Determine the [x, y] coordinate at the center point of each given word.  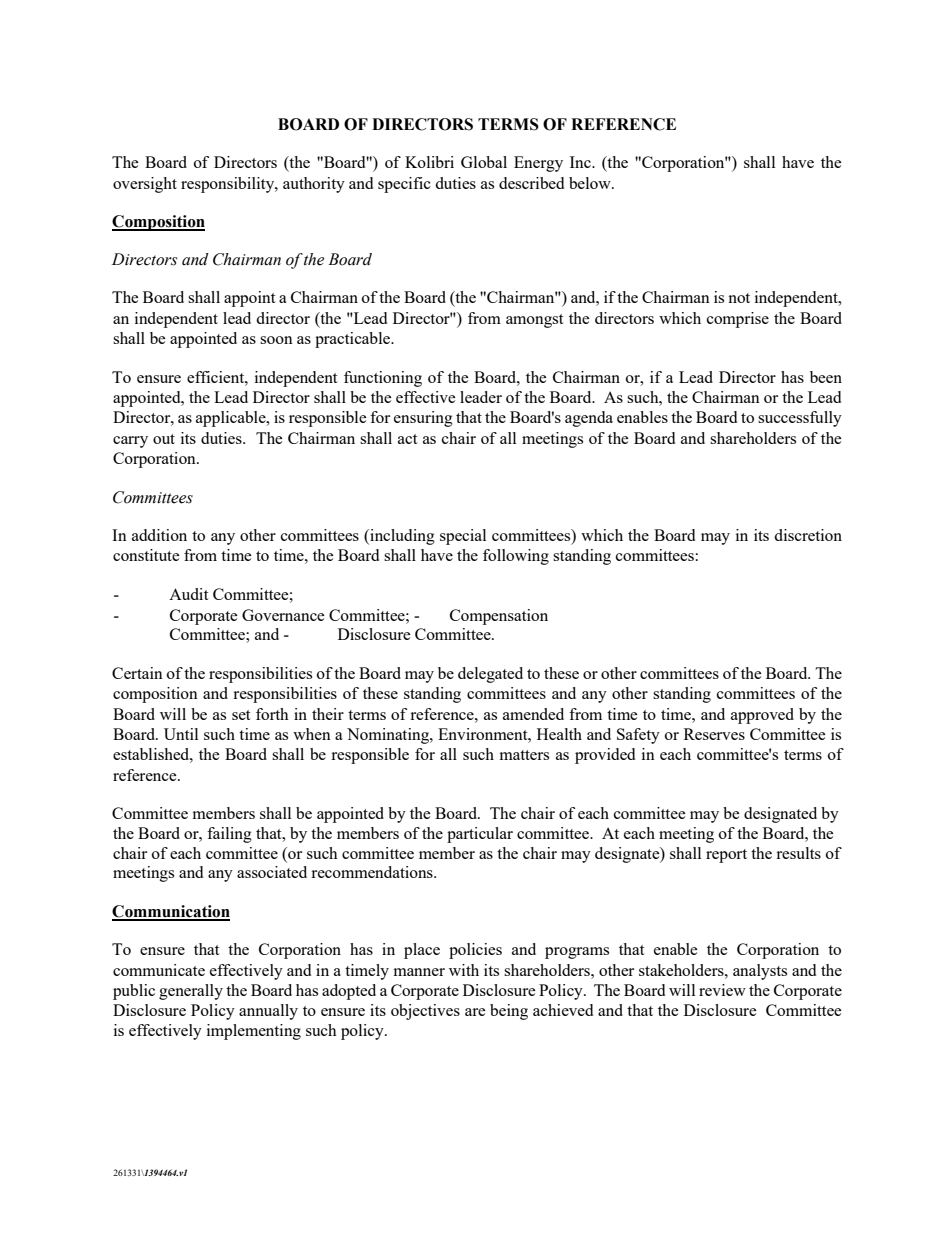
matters [524, 755]
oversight [145, 185]
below [591, 183]
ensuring [423, 419]
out [164, 439]
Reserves [714, 734]
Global [484, 162]
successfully [800, 419]
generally [191, 992]
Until [181, 734]
